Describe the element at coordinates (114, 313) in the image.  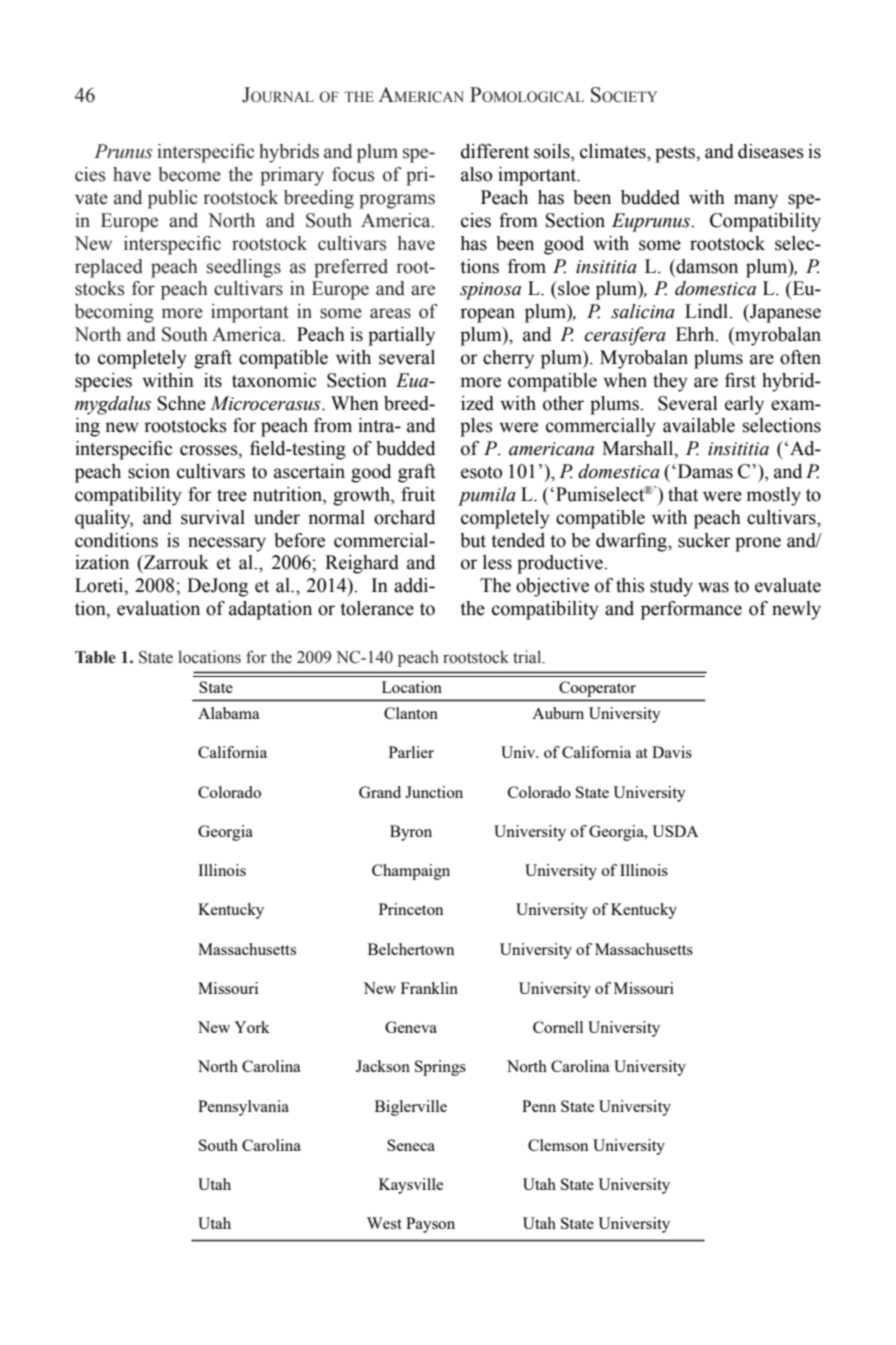
I see `becoming` at that location.
